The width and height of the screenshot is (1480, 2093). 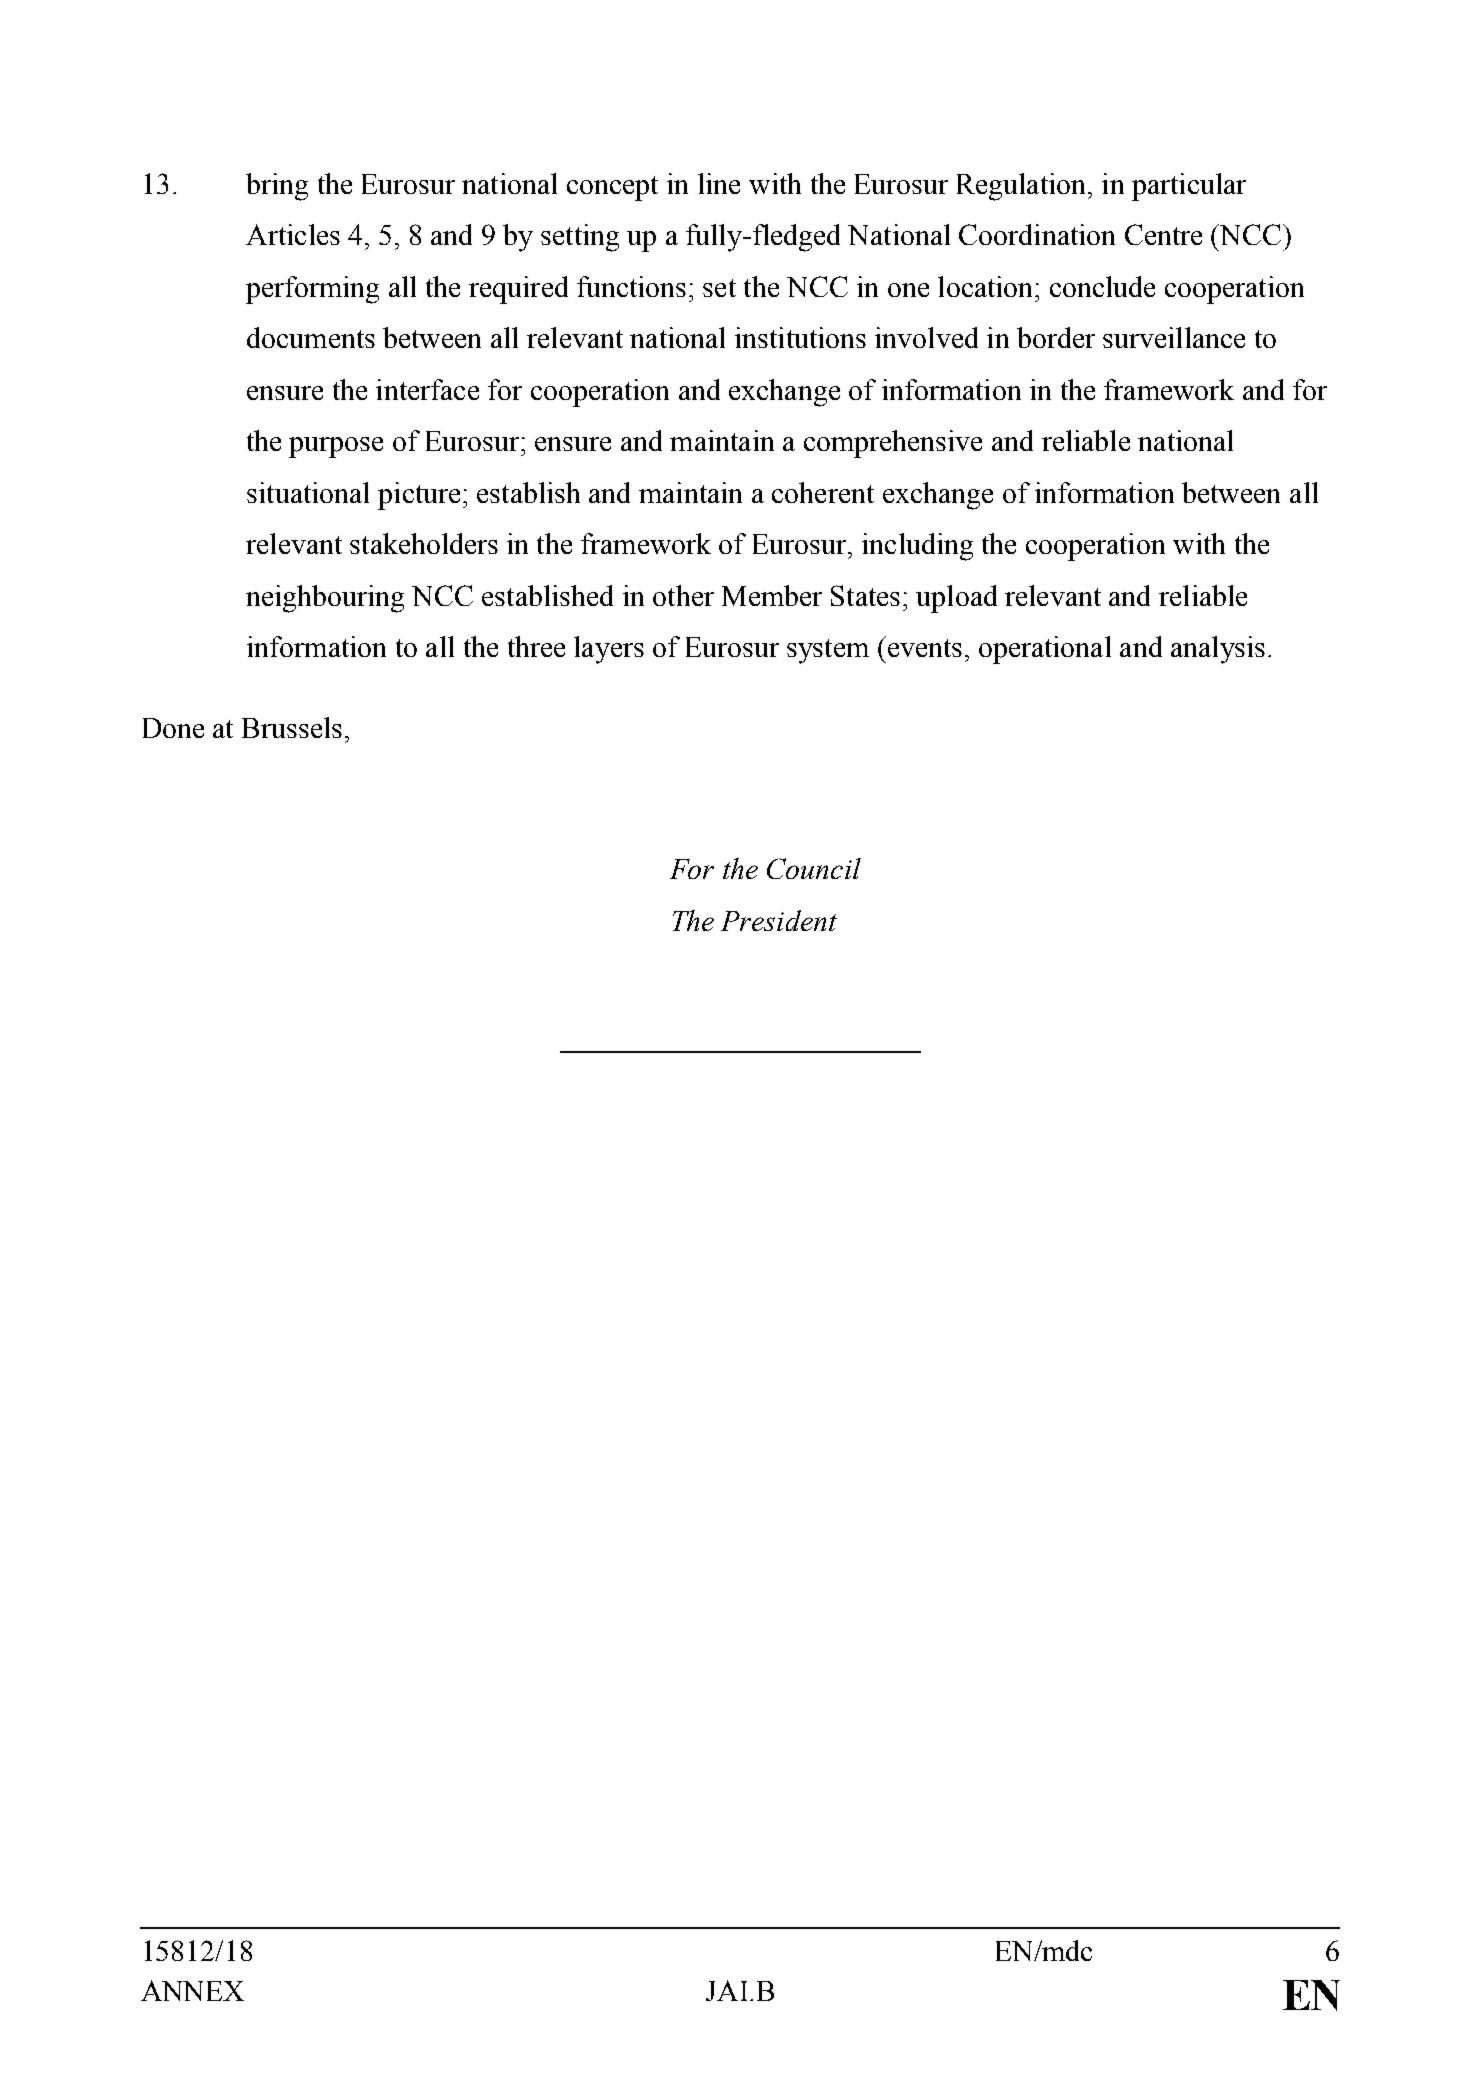 What do you see at coordinates (779, 920) in the screenshot?
I see `President` at bounding box center [779, 920].
